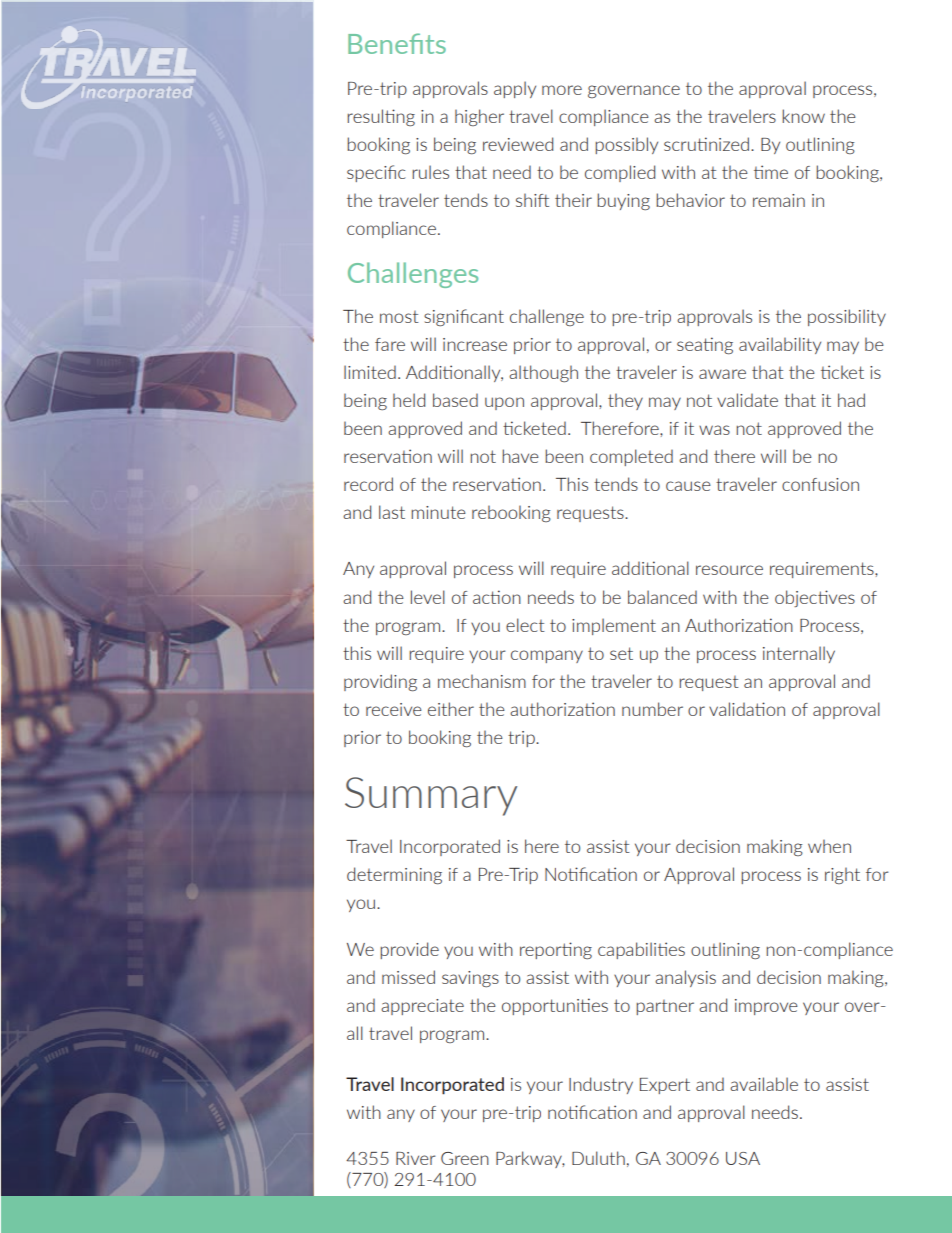 The width and height of the document is (952, 1233). Describe the element at coordinates (626, 145) in the document. I see `possibly` at that location.
